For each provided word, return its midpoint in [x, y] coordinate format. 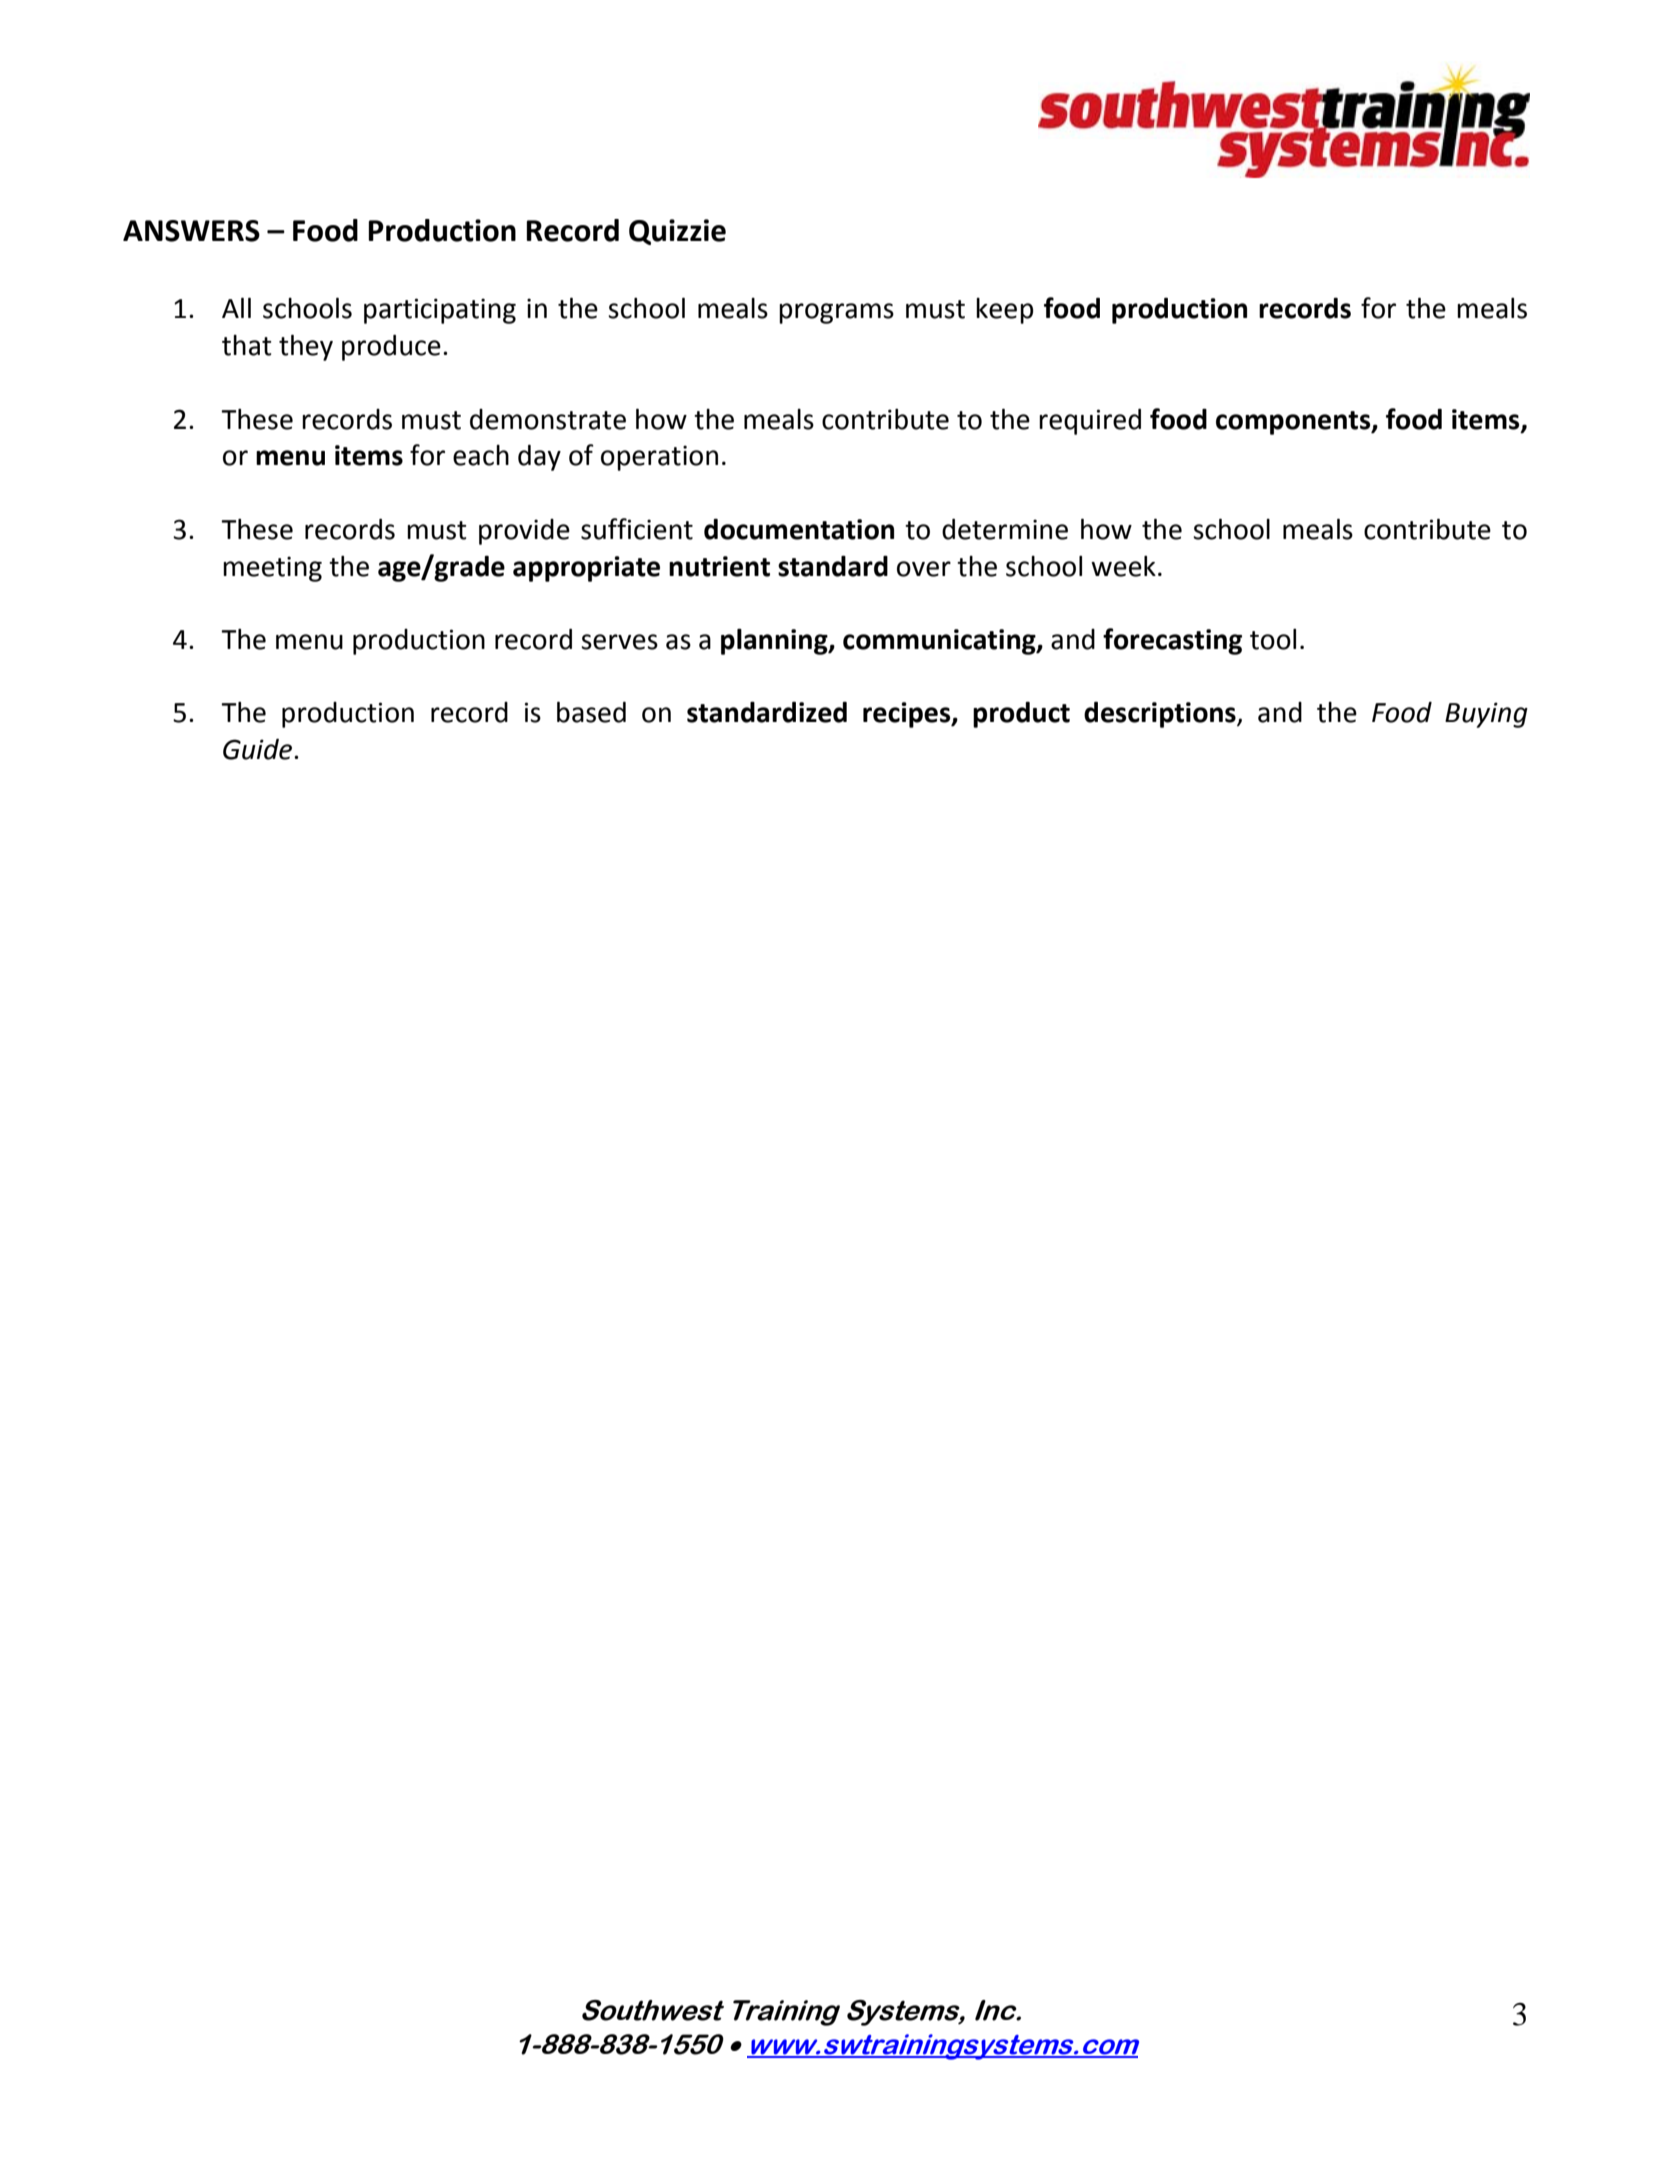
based [591, 712]
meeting [272, 569]
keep [1004, 311]
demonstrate [548, 419]
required [1090, 422]
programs [836, 313]
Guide [259, 749]
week [1123, 566]
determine [1005, 529]
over [924, 569]
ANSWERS [191, 231]
